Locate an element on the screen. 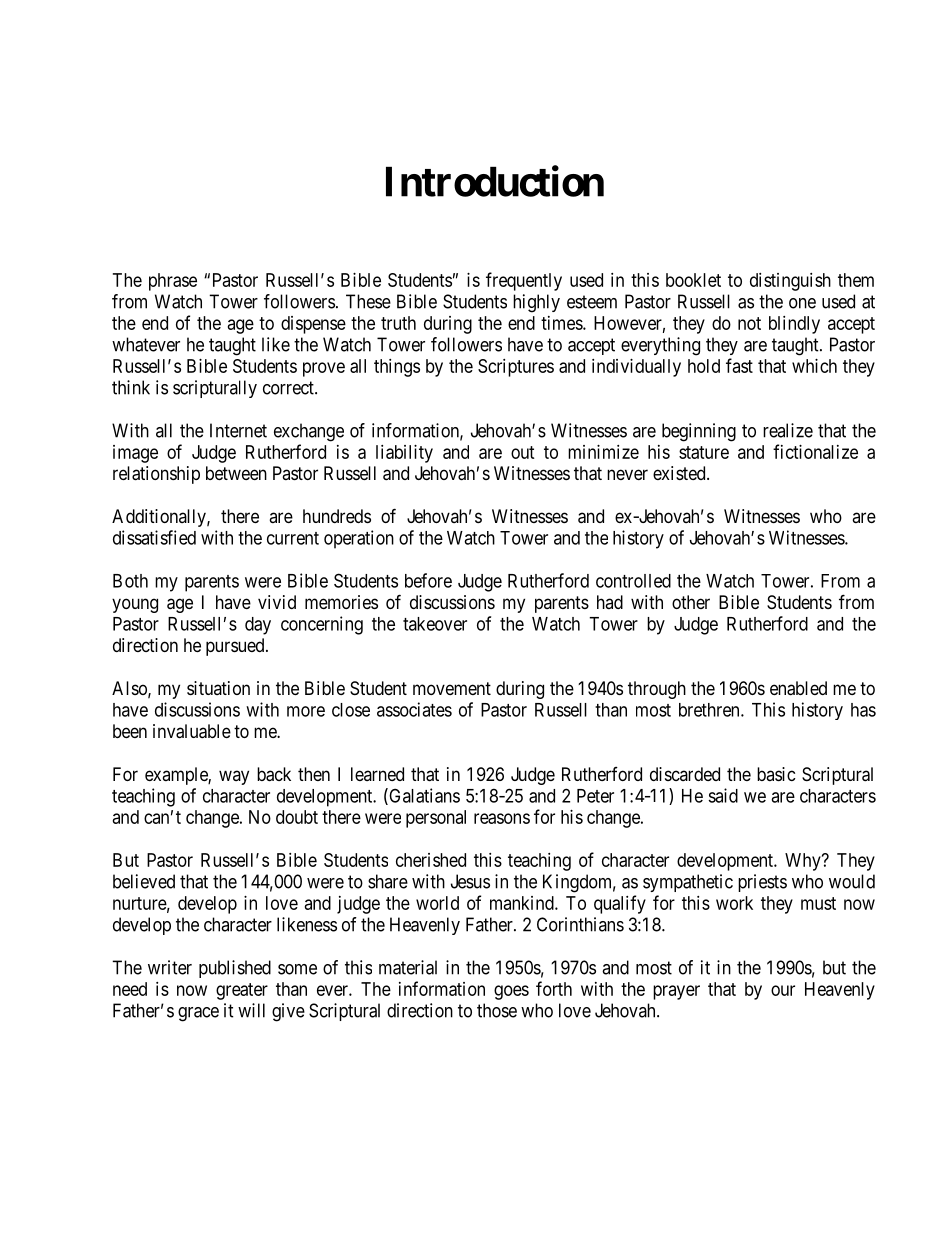 The image size is (952, 1233). doubt is located at coordinates (297, 817).
